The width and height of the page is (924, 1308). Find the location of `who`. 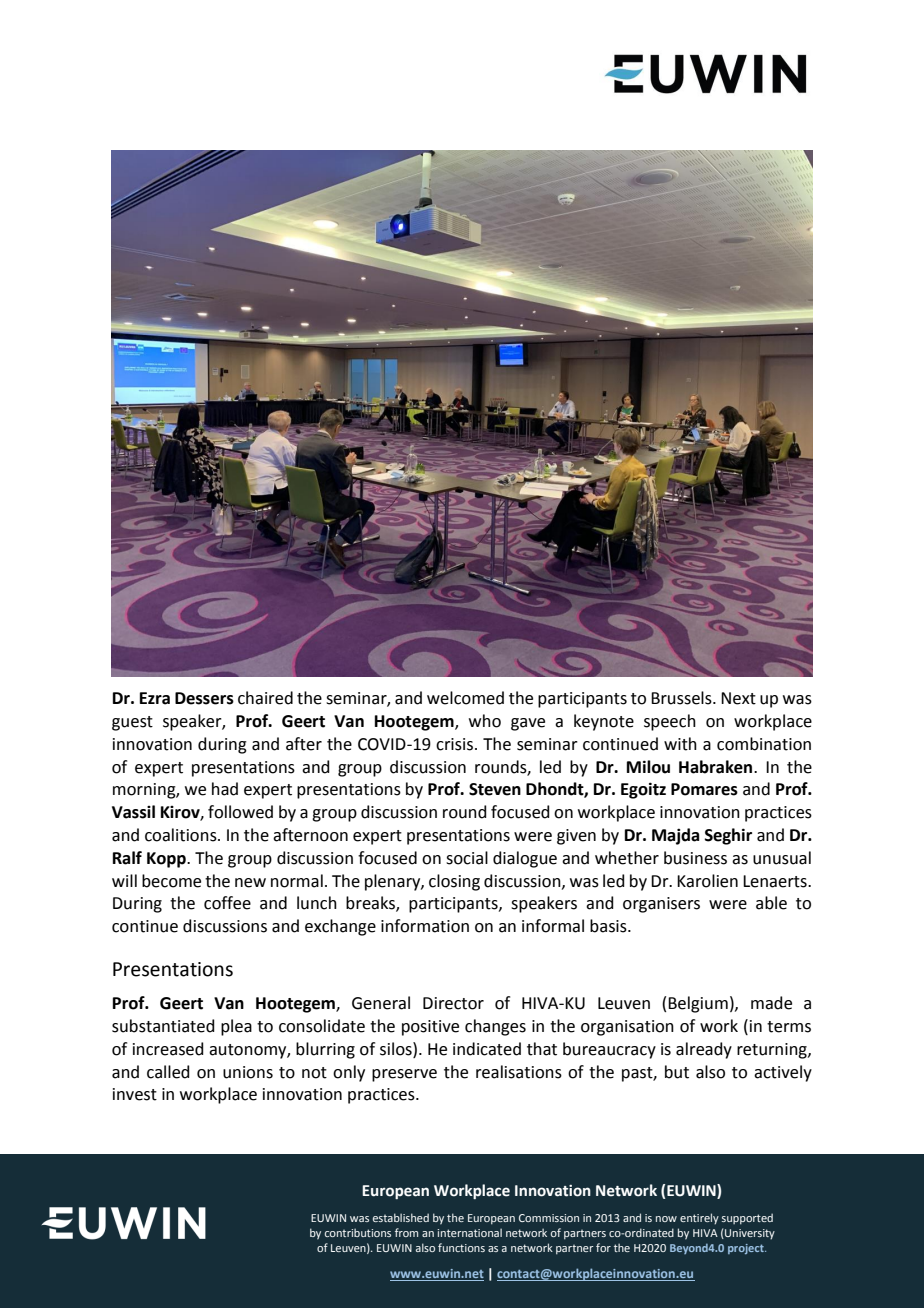

who is located at coordinates (485, 721).
